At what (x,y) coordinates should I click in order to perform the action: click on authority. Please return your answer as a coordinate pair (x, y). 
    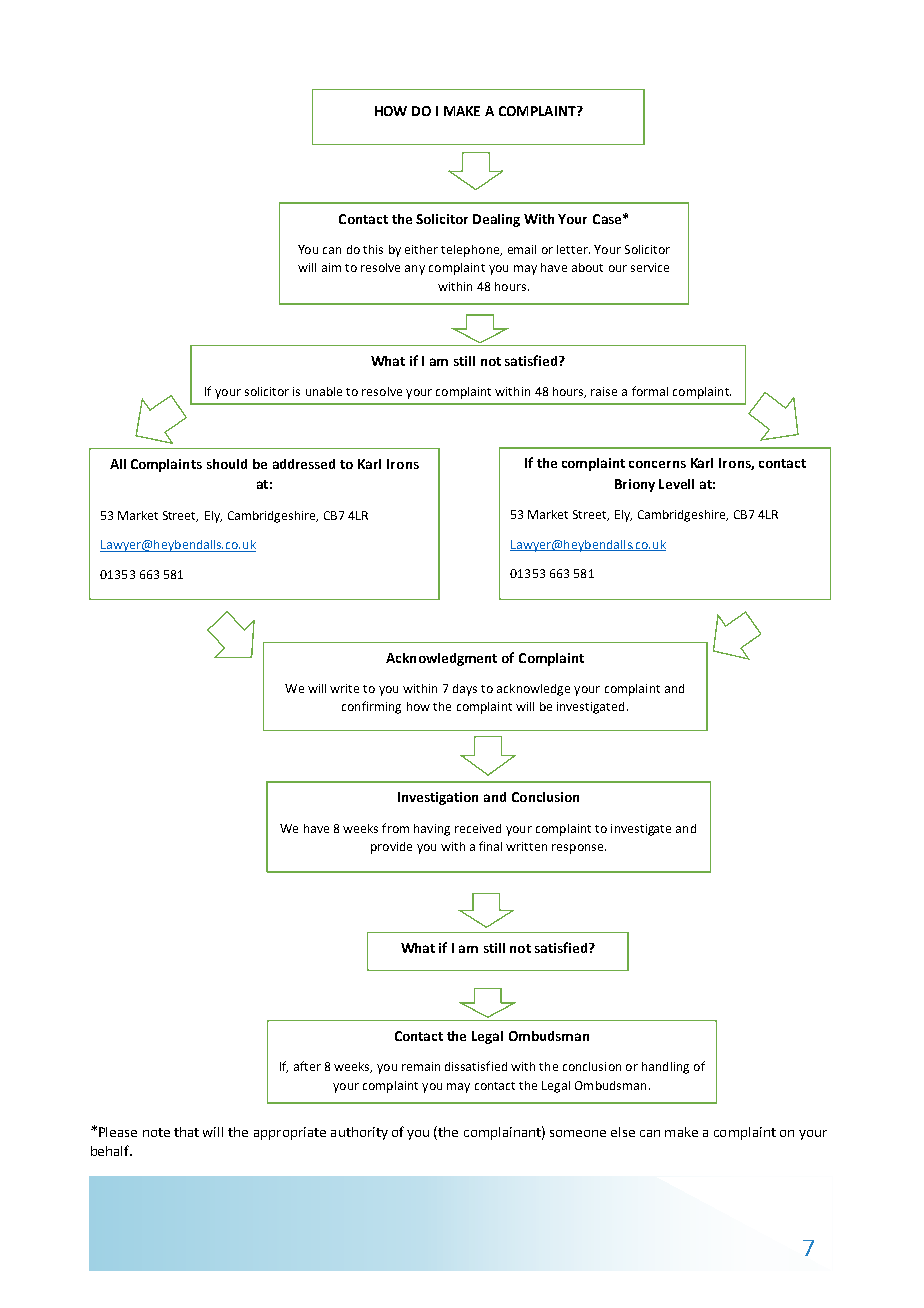
    Looking at the image, I should click on (359, 1133).
